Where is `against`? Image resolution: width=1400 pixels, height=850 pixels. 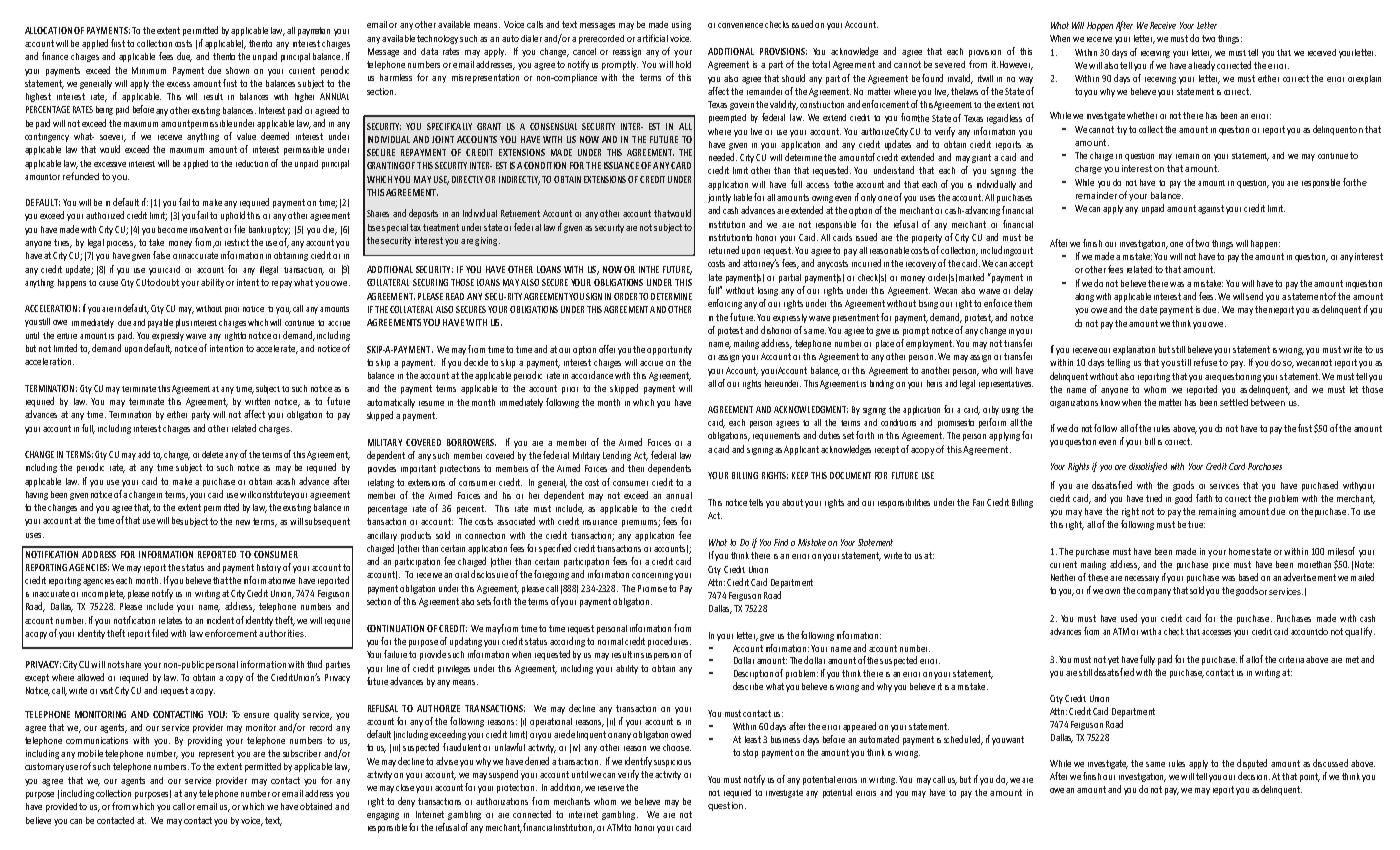 against is located at coordinates (1211, 209).
